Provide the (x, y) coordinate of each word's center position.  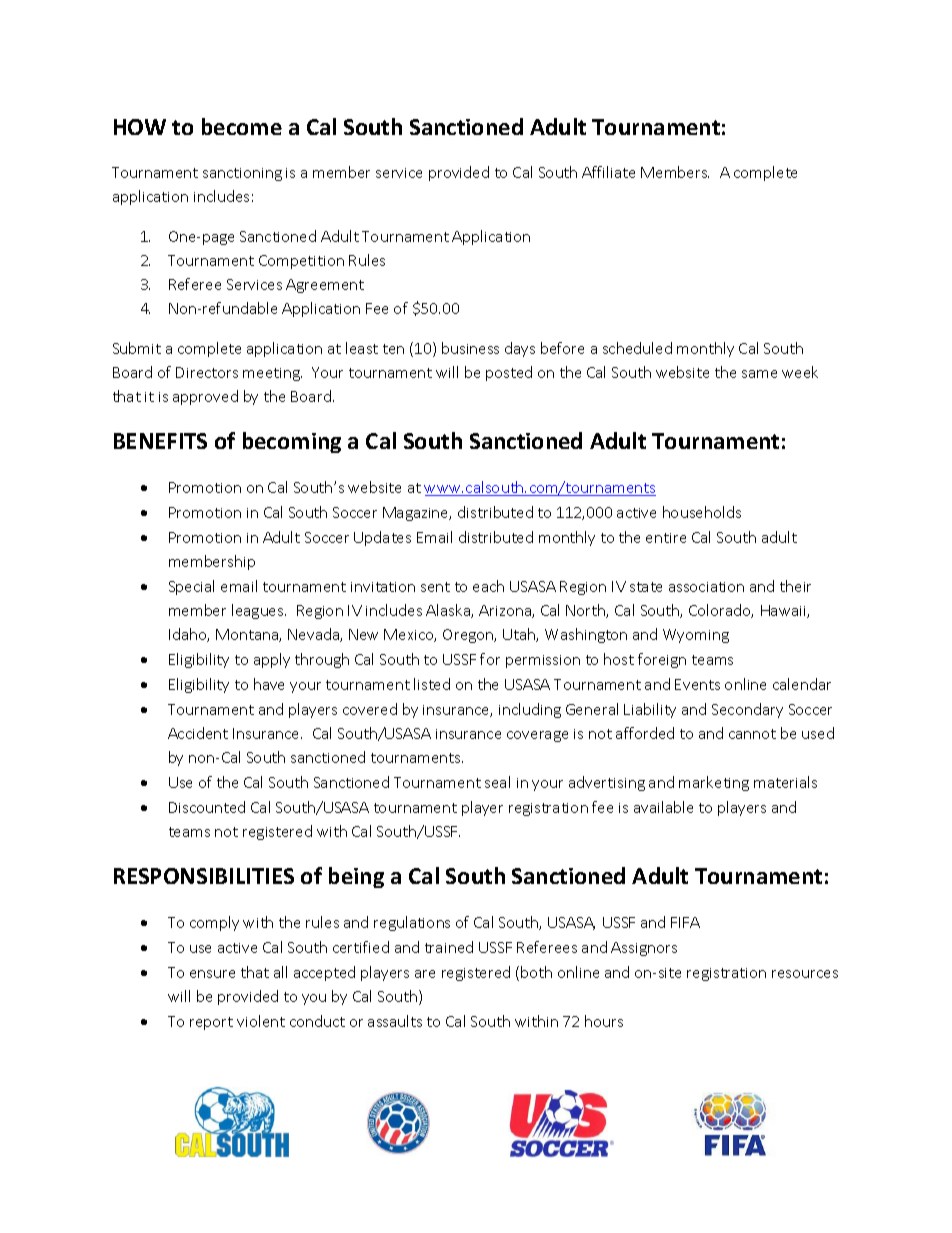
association (706, 587)
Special (191, 587)
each (488, 586)
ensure (212, 974)
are (425, 974)
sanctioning (242, 174)
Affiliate (608, 172)
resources (805, 974)
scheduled (637, 348)
